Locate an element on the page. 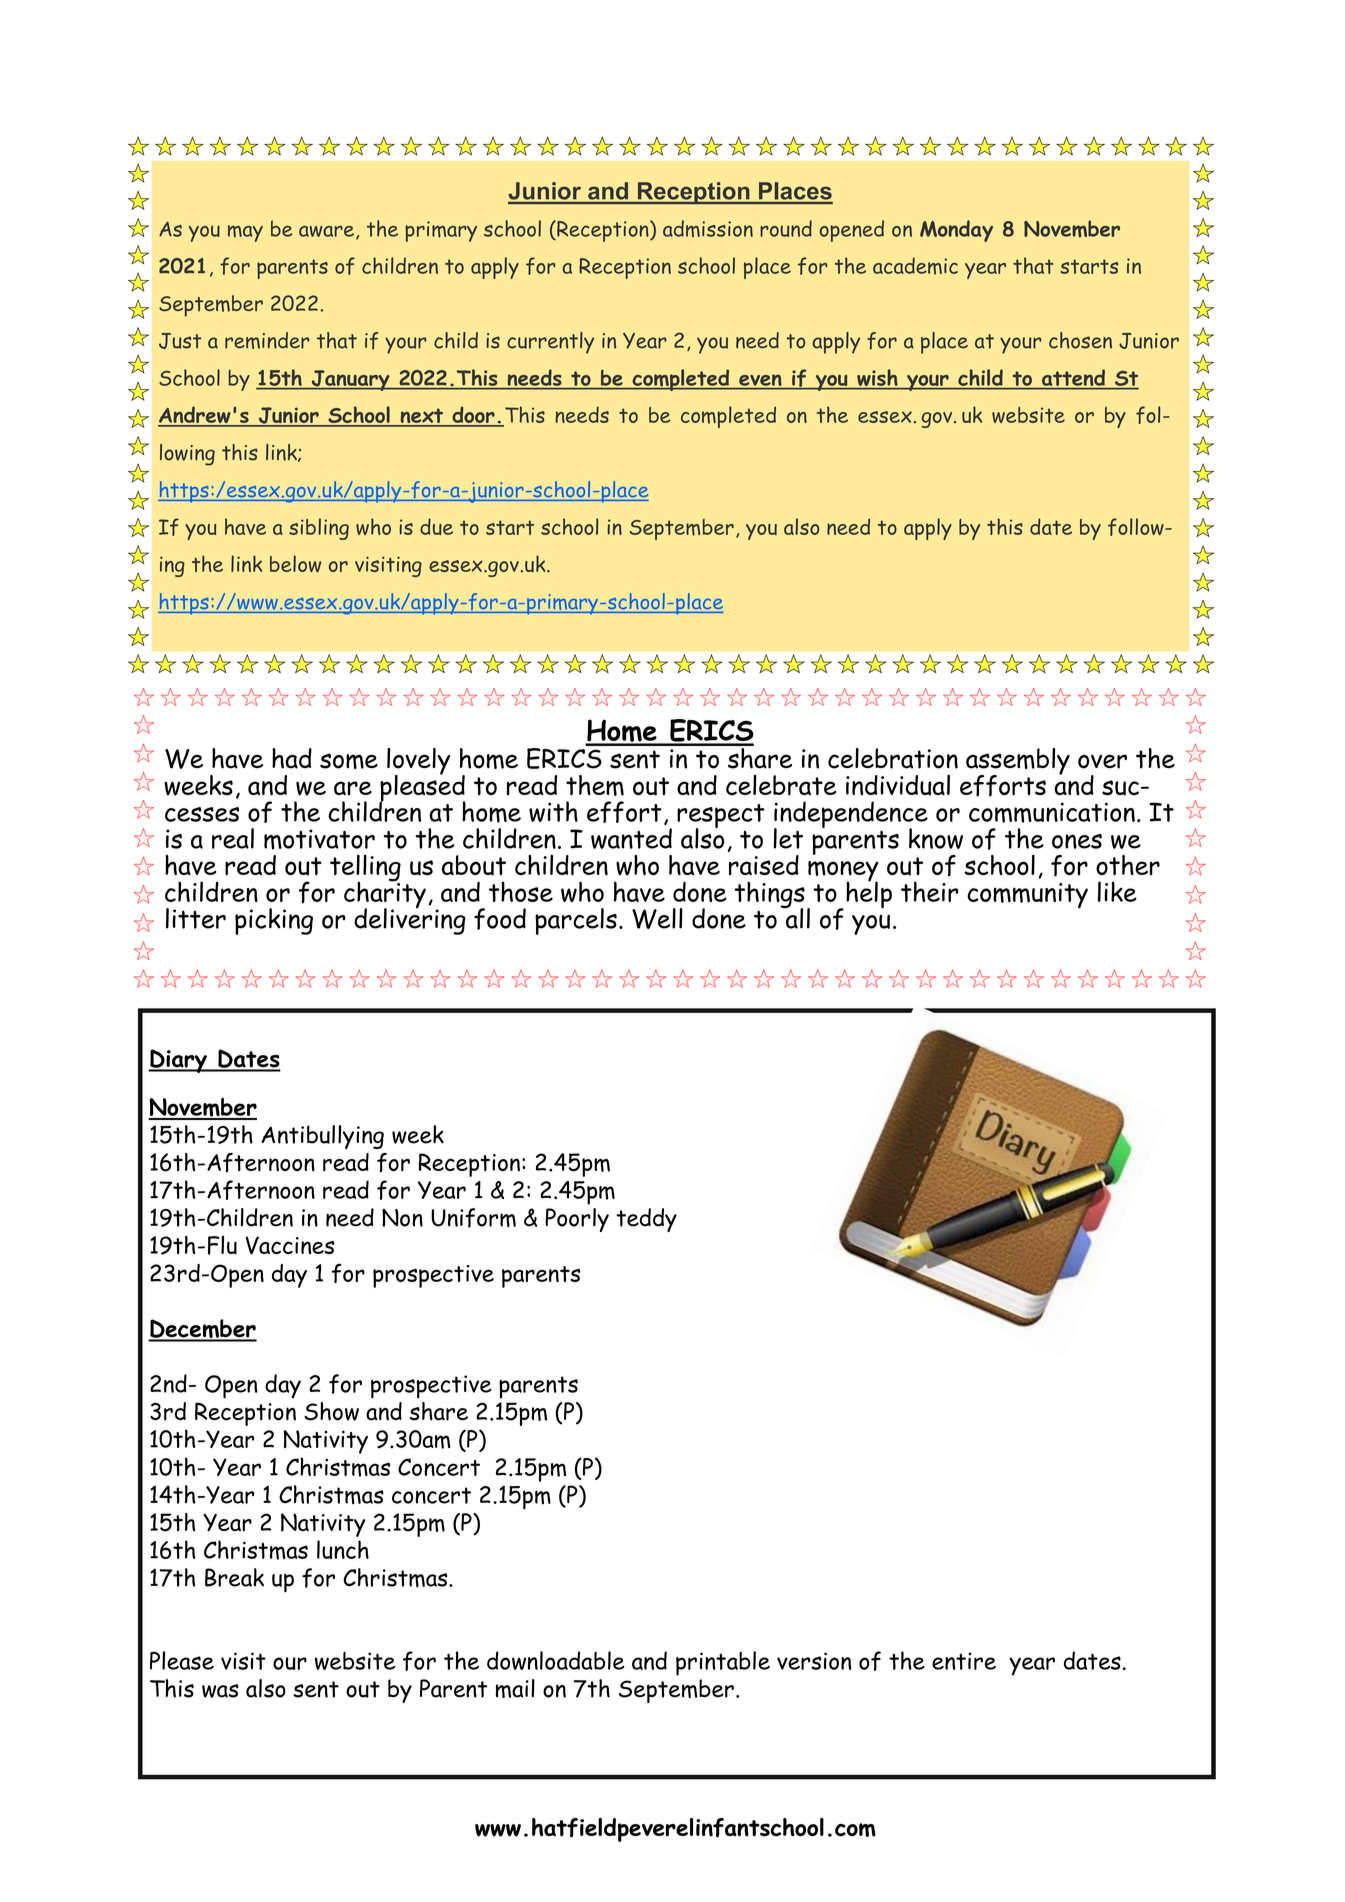 The image size is (1345, 1902). assembly is located at coordinates (1018, 762).
